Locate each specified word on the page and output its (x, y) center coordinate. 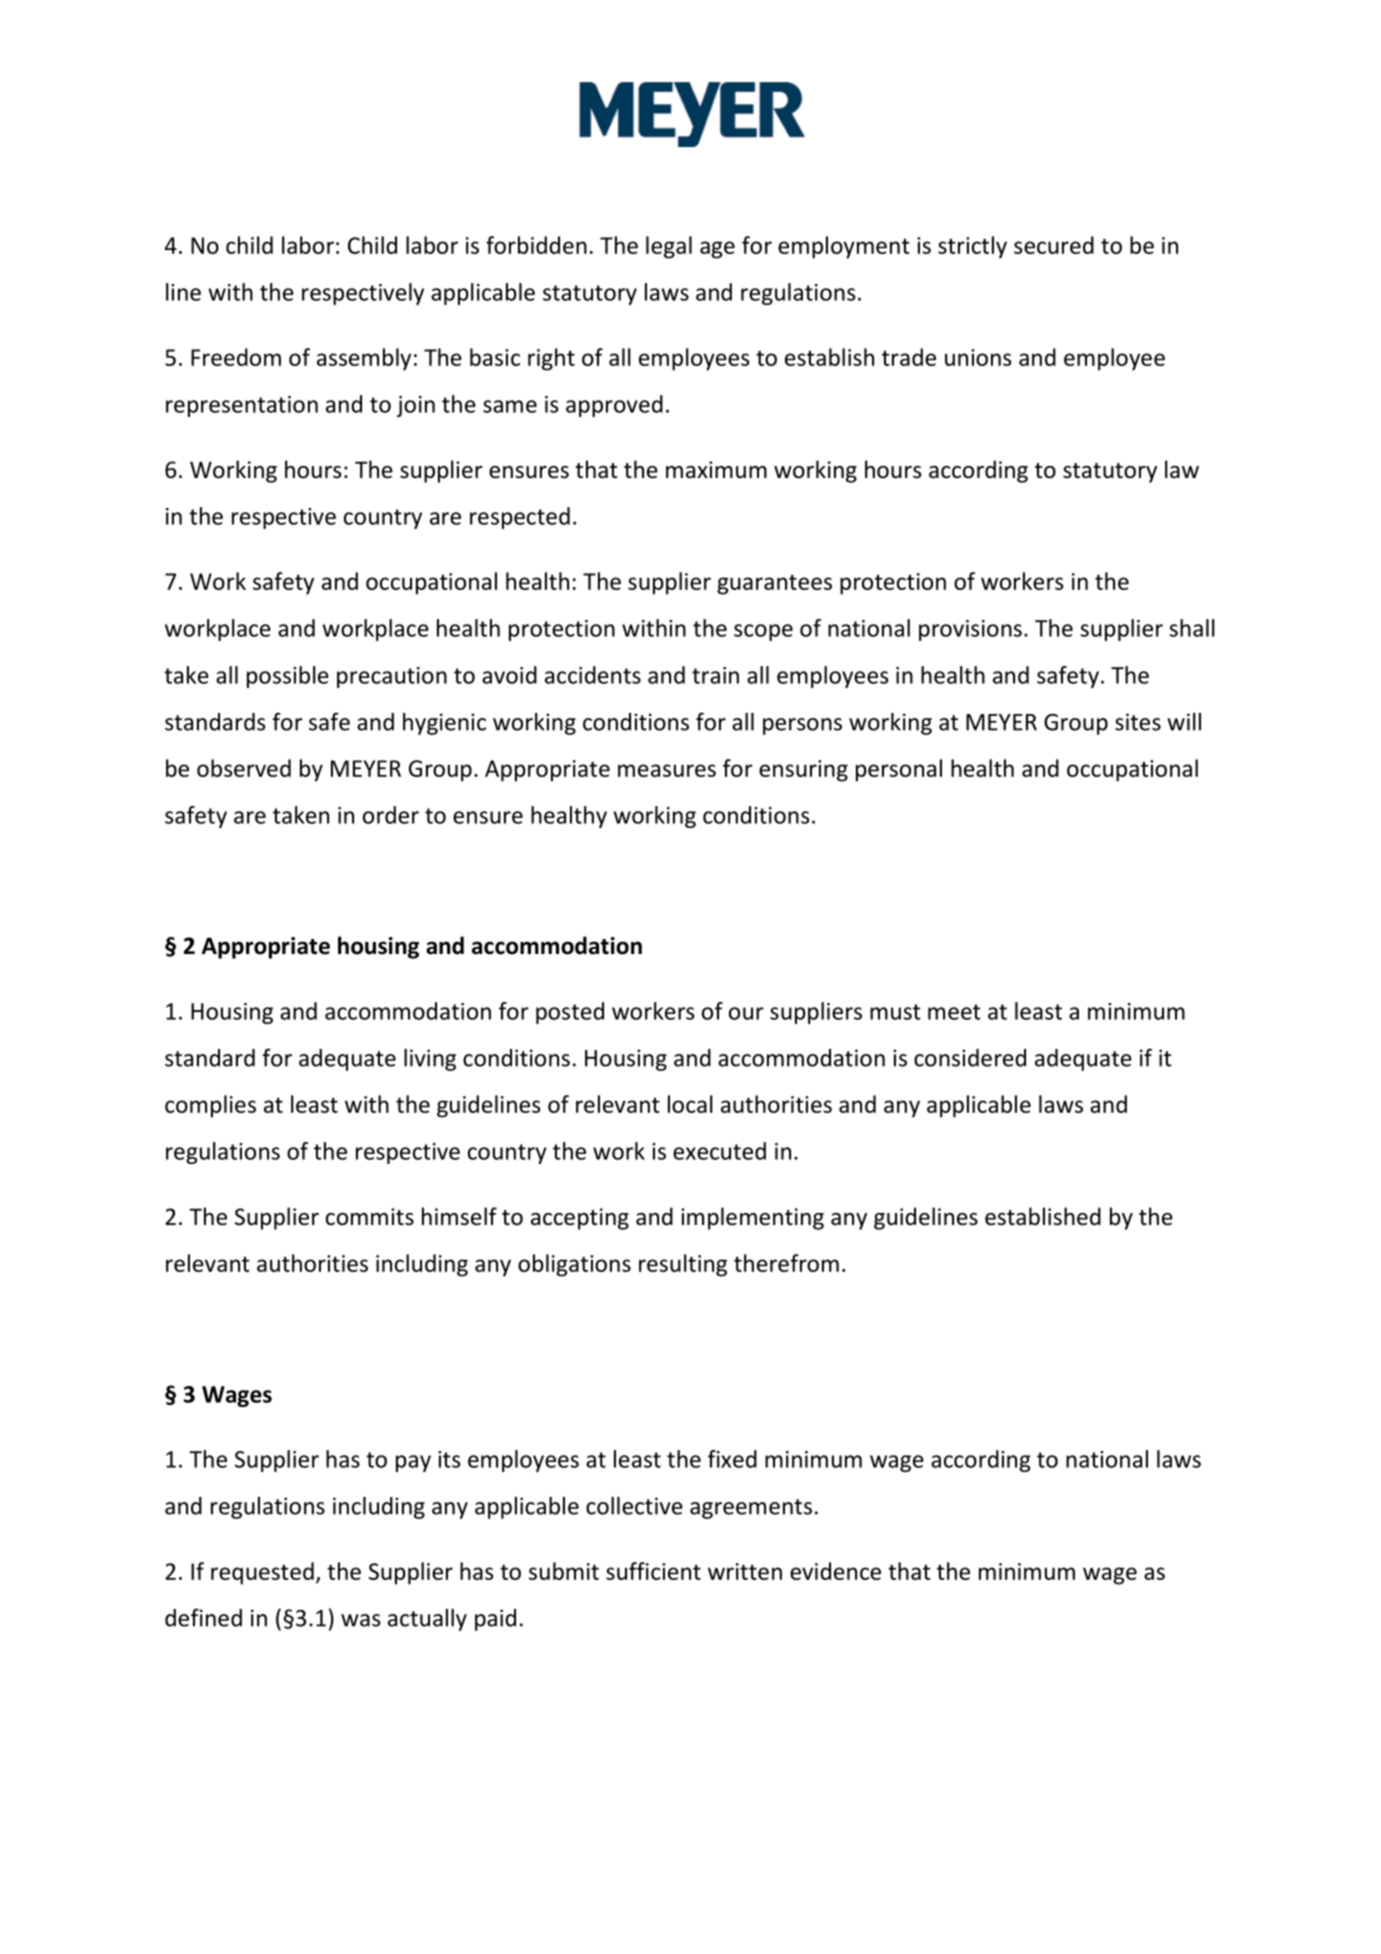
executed (719, 1151)
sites (1138, 722)
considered (970, 1058)
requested (262, 1573)
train (715, 675)
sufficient (653, 1571)
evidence (835, 1571)
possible (288, 677)
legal (669, 247)
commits (370, 1217)
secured (1054, 245)
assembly (364, 359)
